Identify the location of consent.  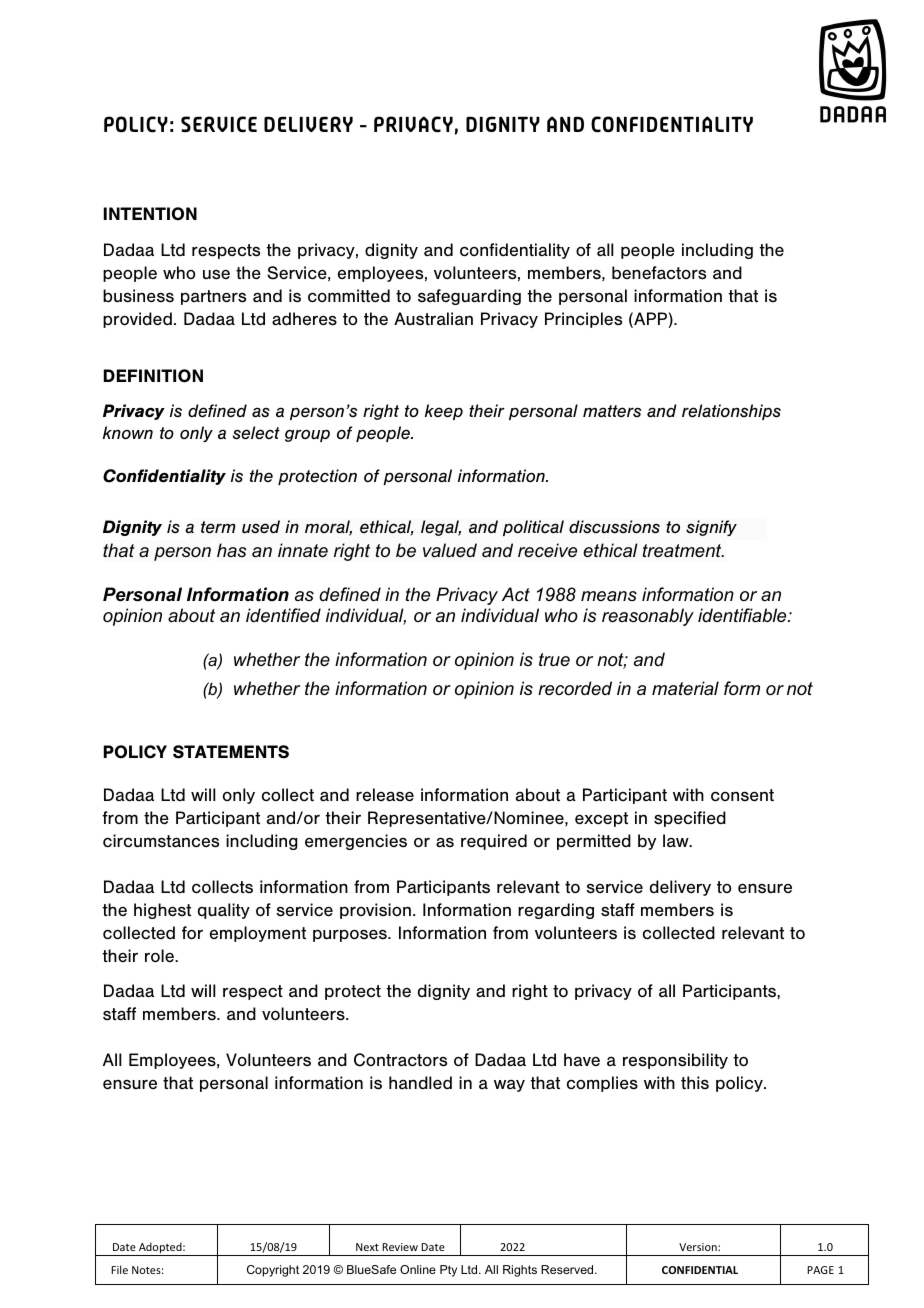
(742, 795).
